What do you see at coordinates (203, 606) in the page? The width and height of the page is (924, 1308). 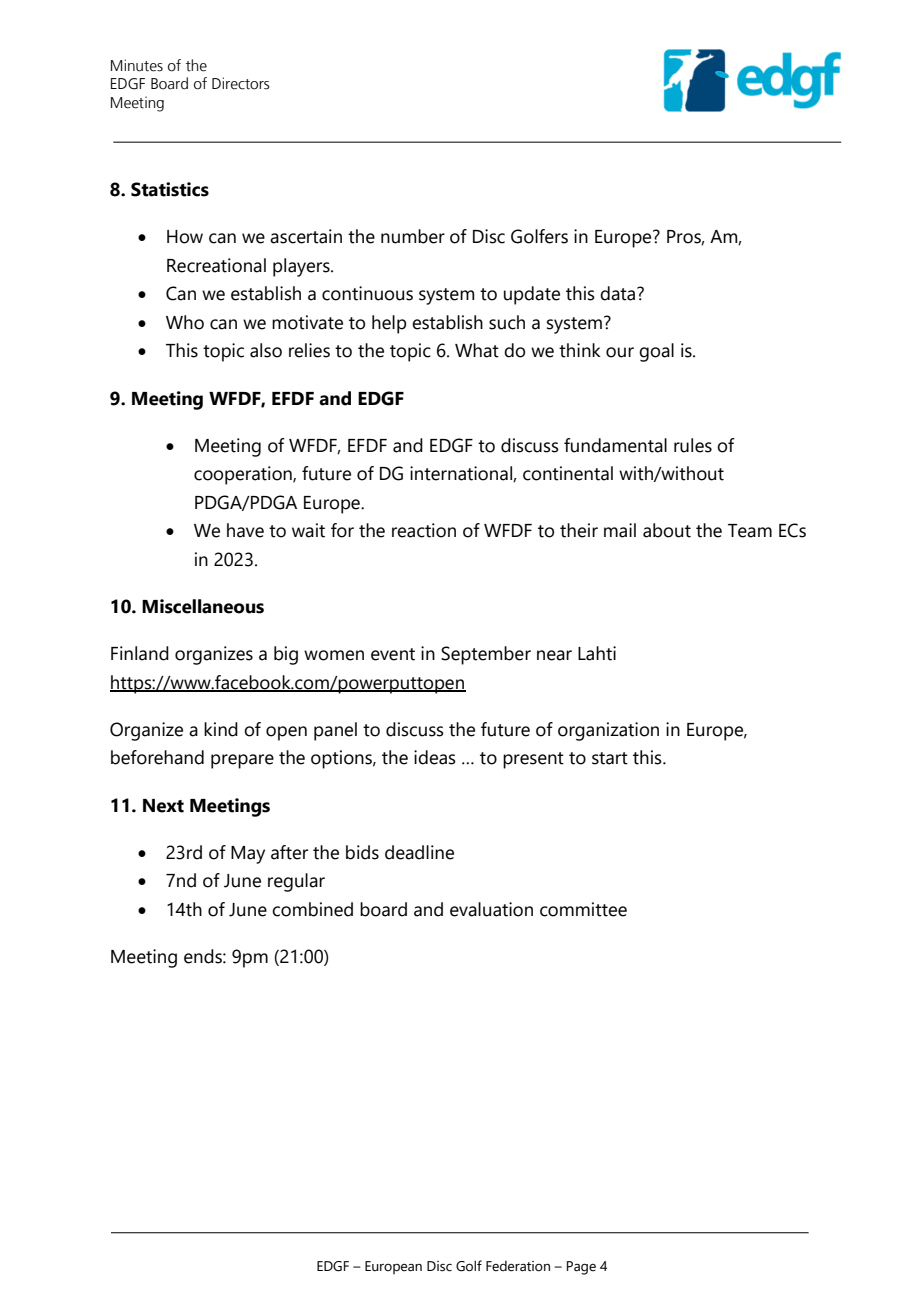 I see `Miscellaneous` at bounding box center [203, 606].
